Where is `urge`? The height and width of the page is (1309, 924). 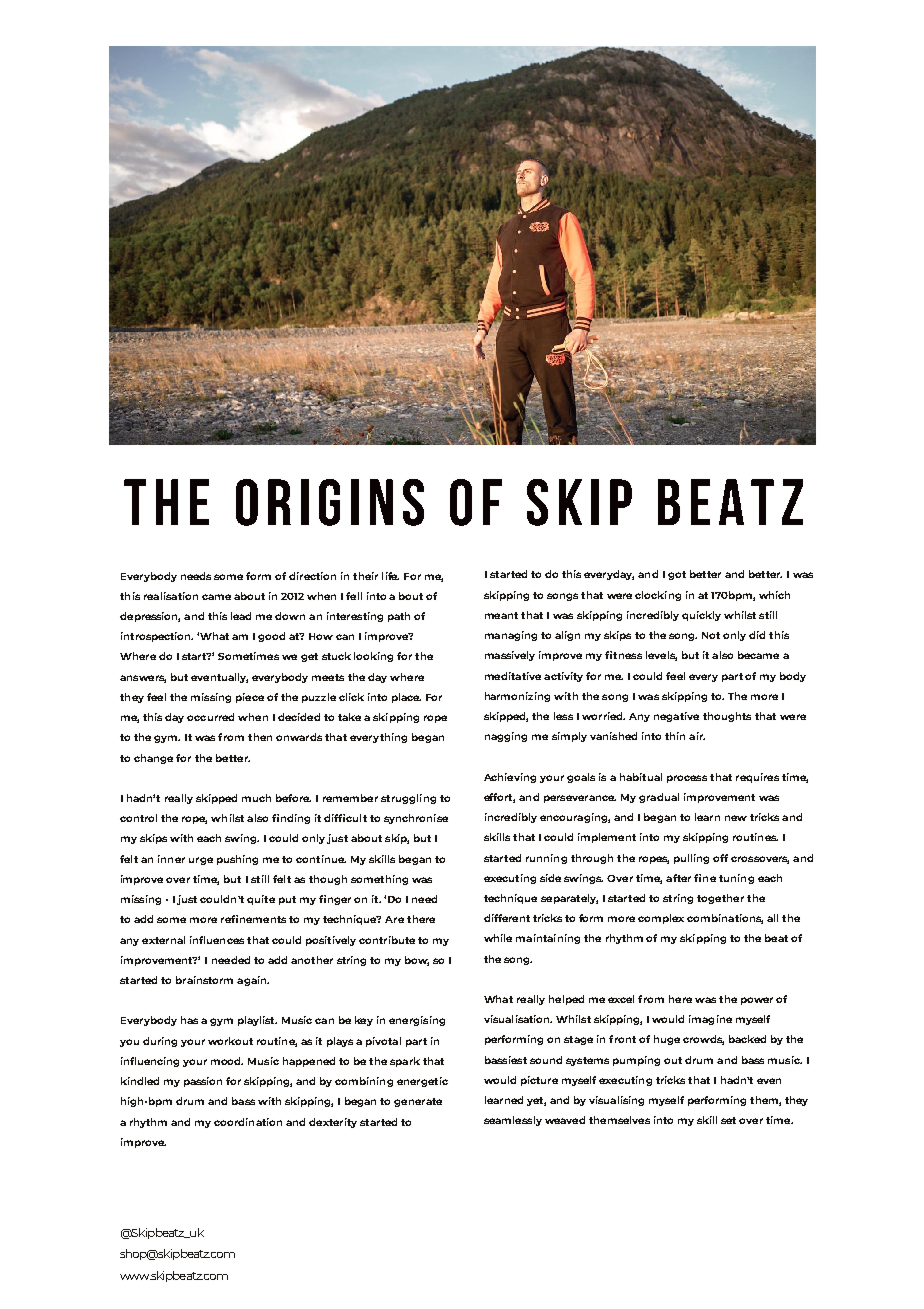 urge is located at coordinates (201, 861).
